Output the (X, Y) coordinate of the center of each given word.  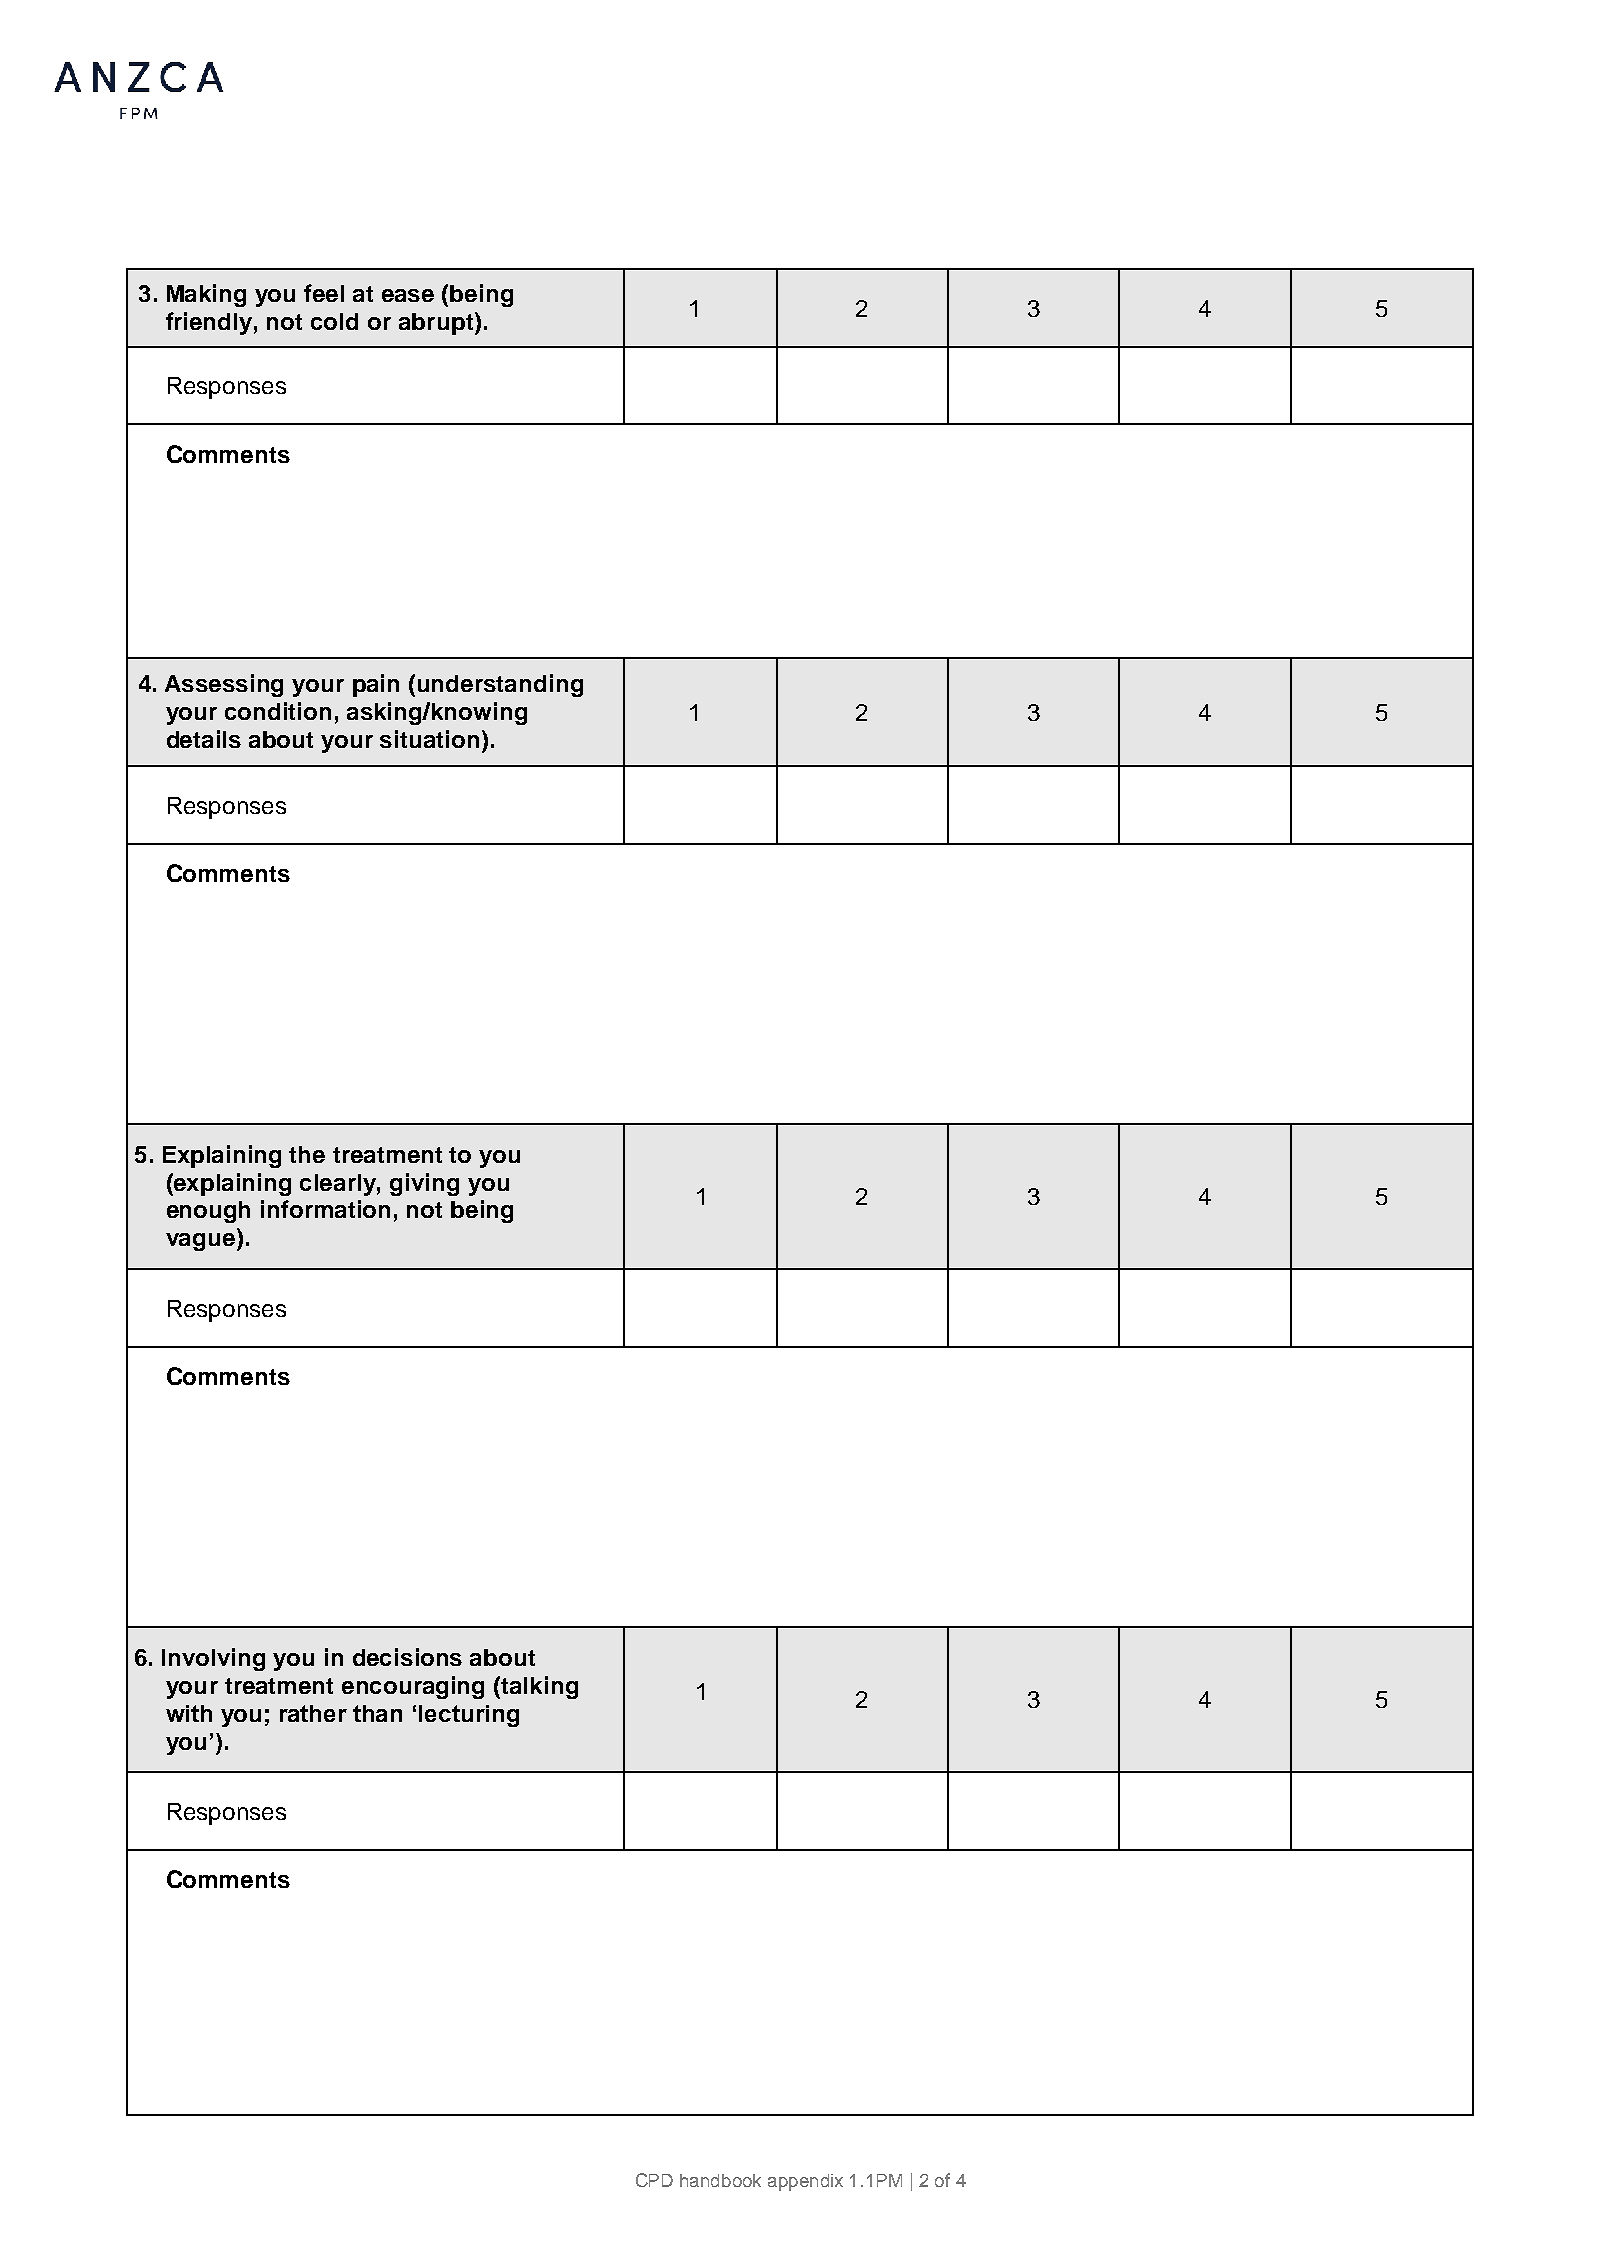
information (325, 1209)
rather (313, 1713)
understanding (500, 685)
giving (424, 1184)
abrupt (436, 324)
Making (206, 295)
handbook (720, 2180)
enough (208, 1212)
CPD (654, 2180)
